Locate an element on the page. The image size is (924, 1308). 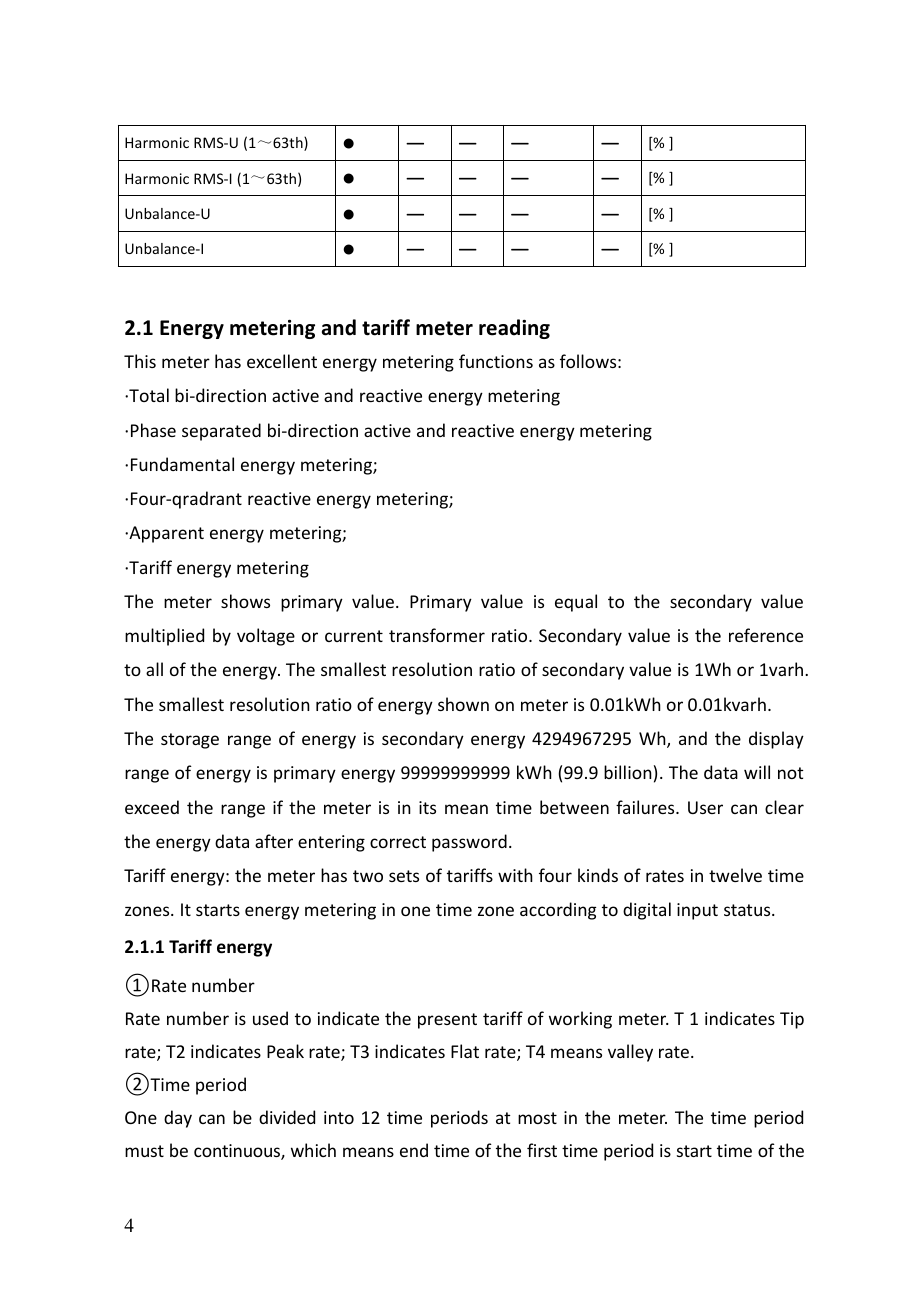
reference is located at coordinates (766, 635).
